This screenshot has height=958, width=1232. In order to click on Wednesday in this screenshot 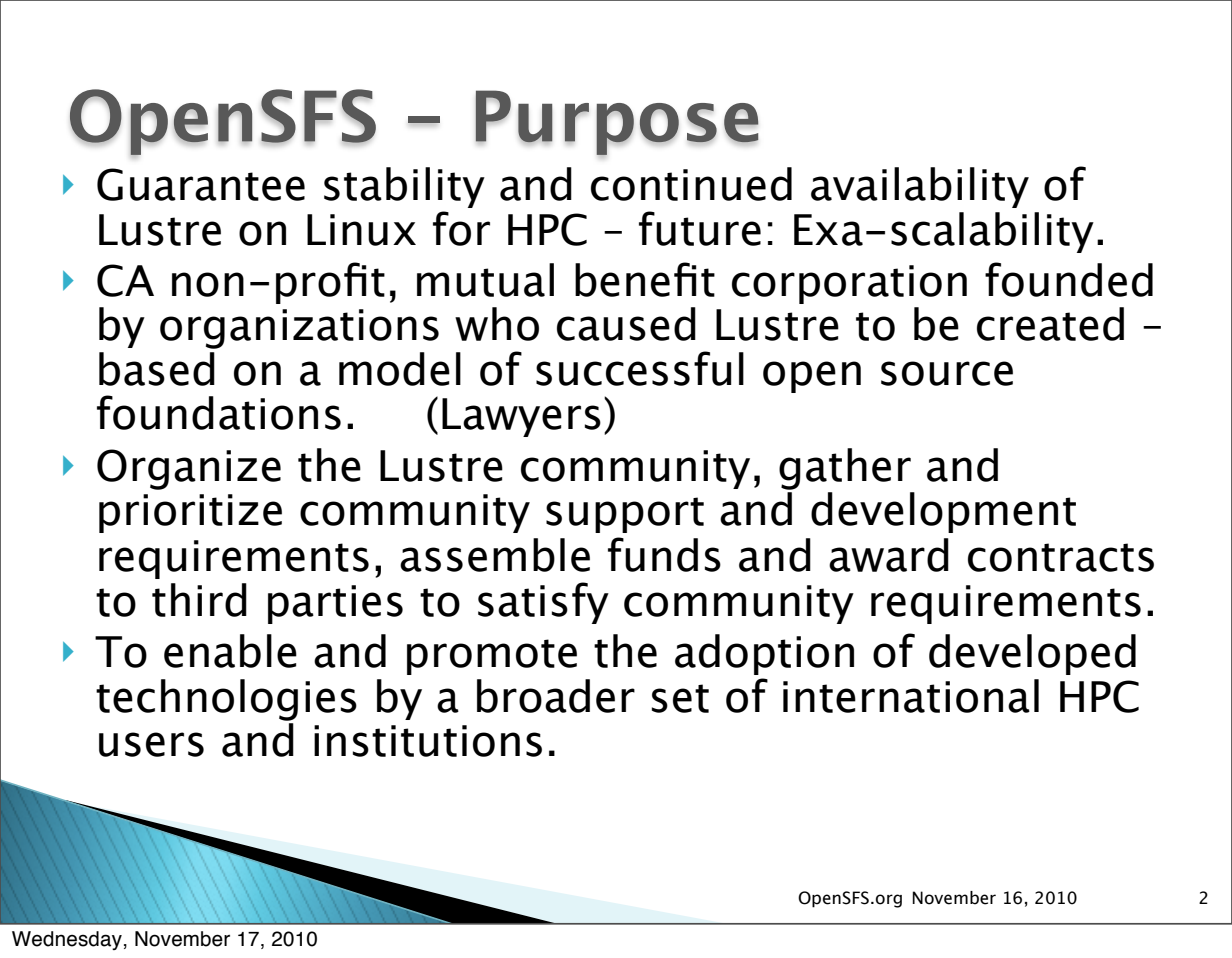, I will do `click(67, 940)`.
